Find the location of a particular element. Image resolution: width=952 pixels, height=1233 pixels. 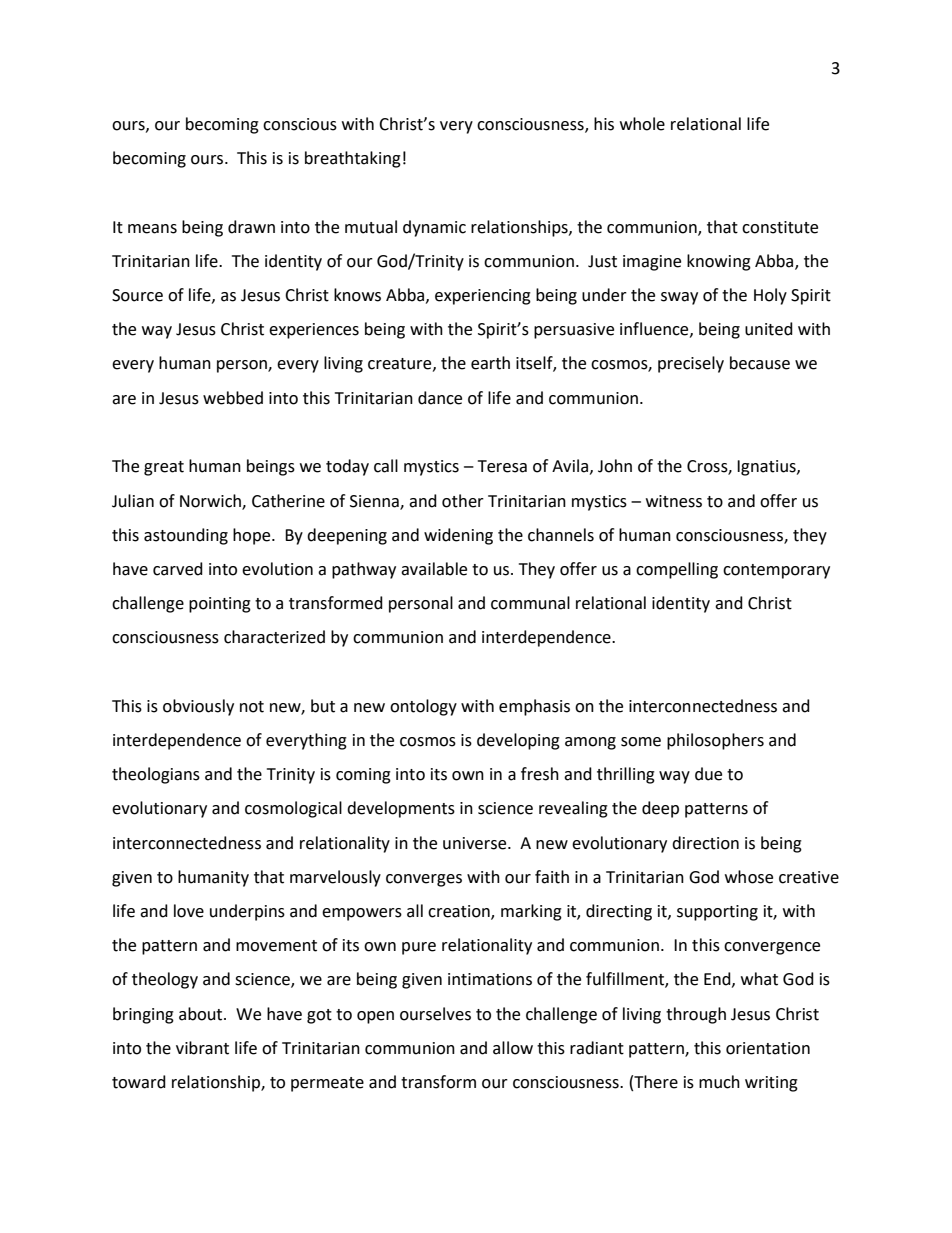

philosophers is located at coordinates (715, 741).
